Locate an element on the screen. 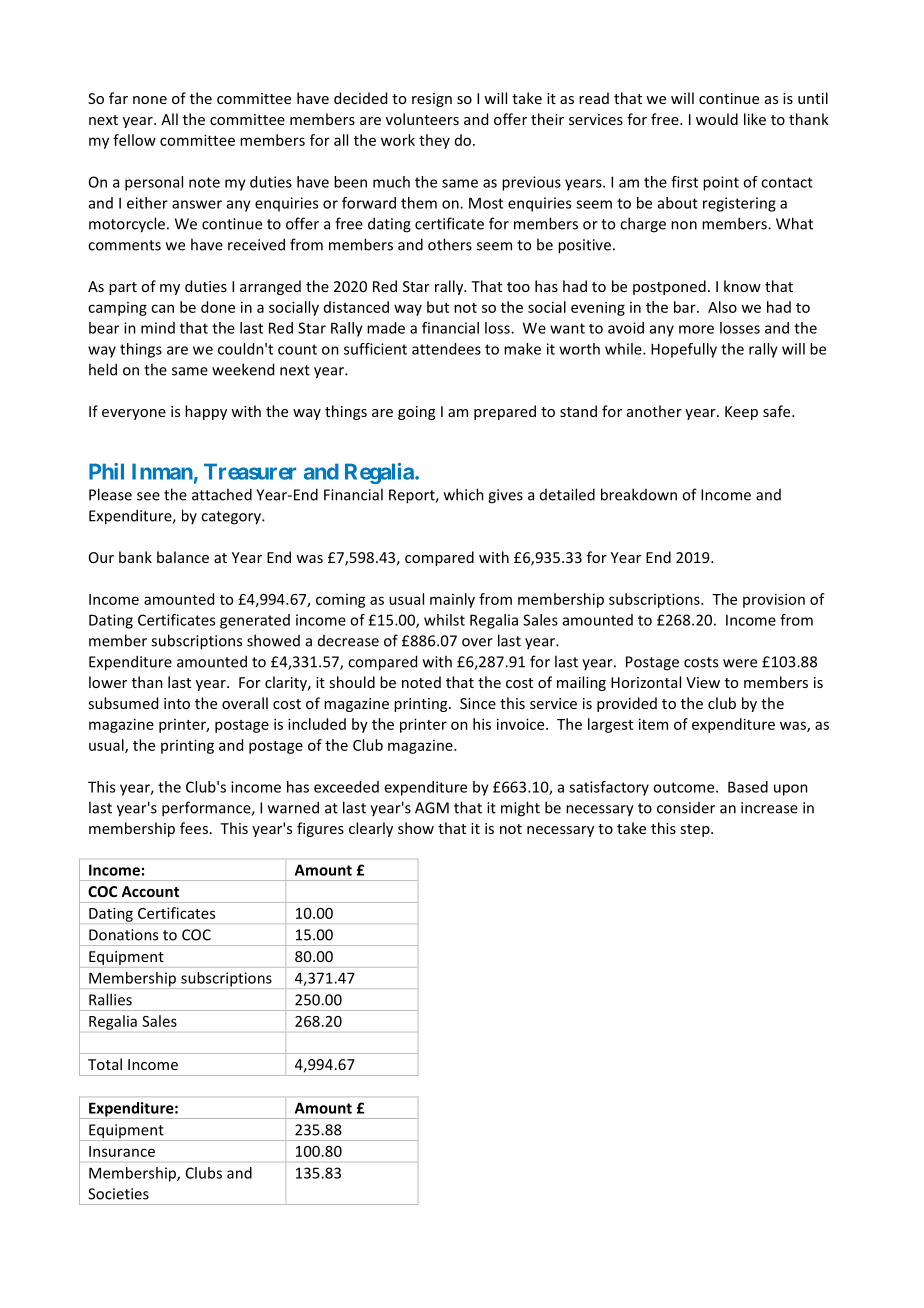  they is located at coordinates (434, 141).
